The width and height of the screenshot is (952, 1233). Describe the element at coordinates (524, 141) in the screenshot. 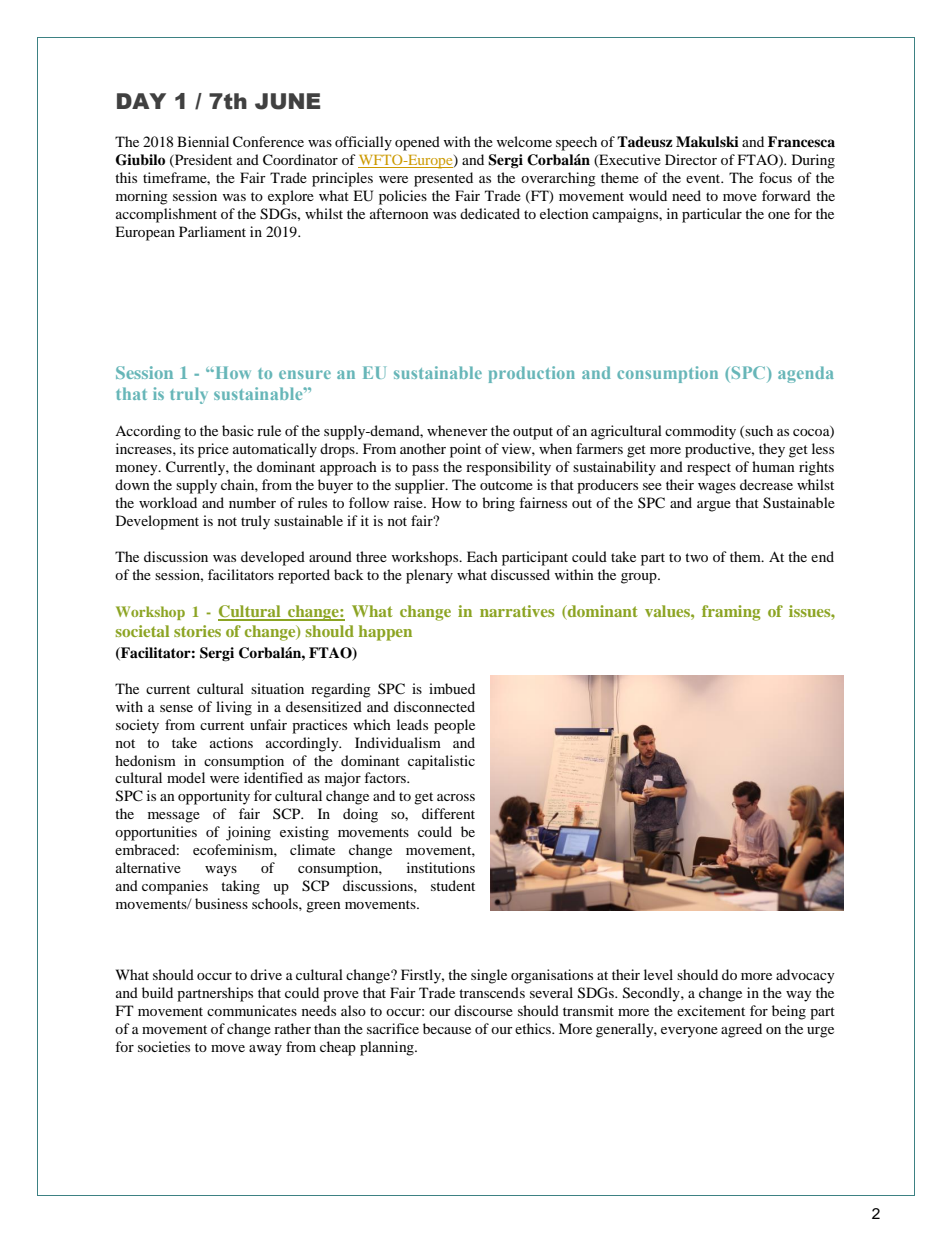

I see `welcome` at that location.
